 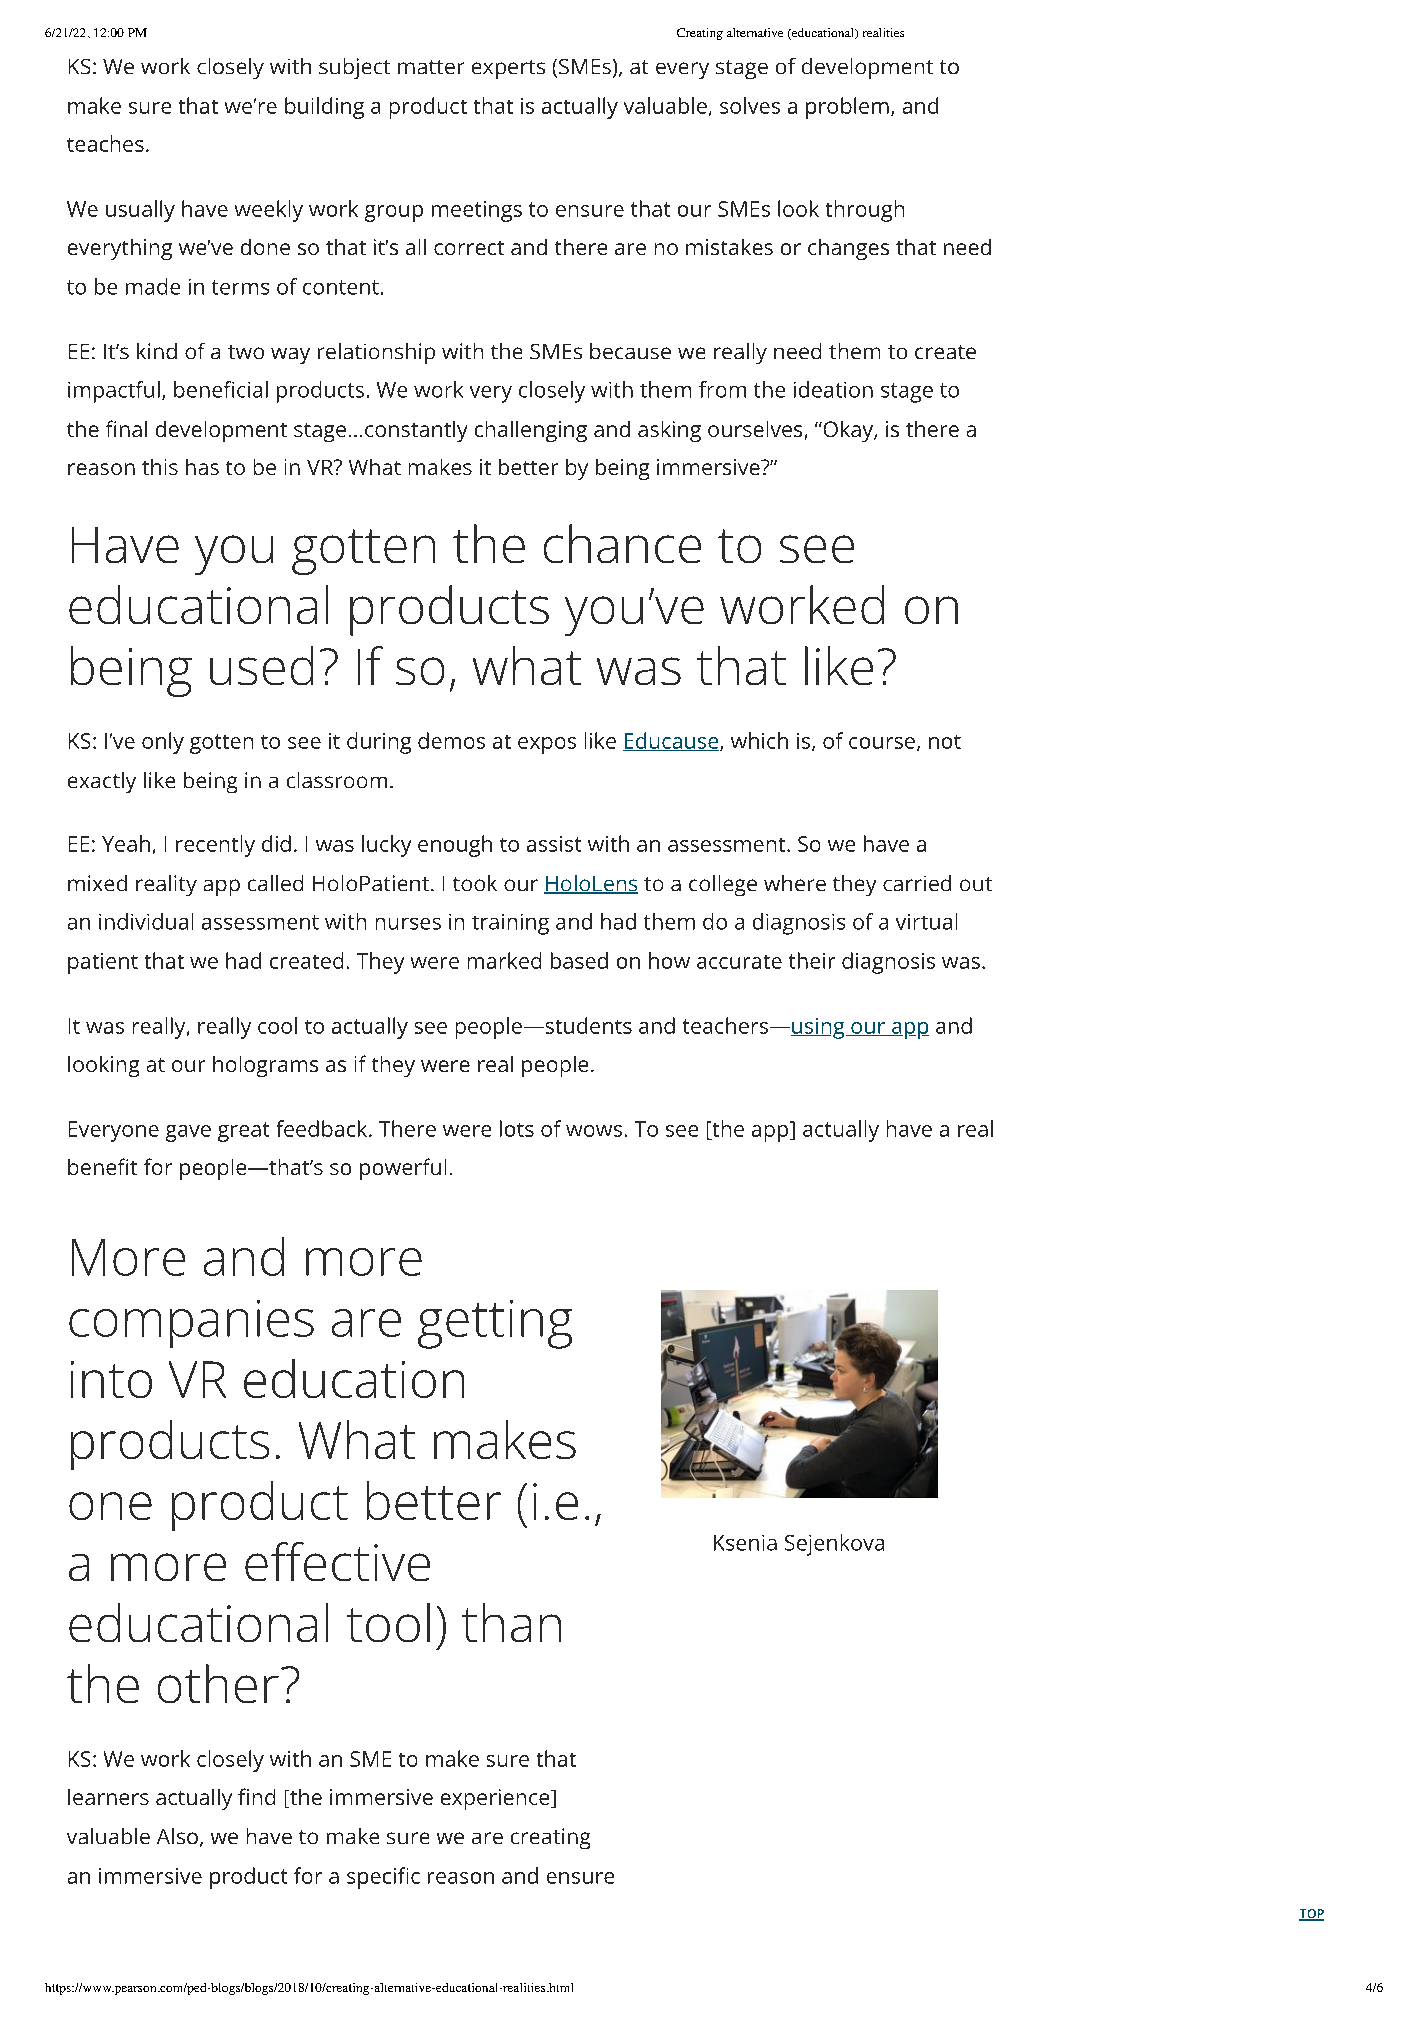 What do you see at coordinates (847, 108) in the screenshot?
I see `problem` at bounding box center [847, 108].
